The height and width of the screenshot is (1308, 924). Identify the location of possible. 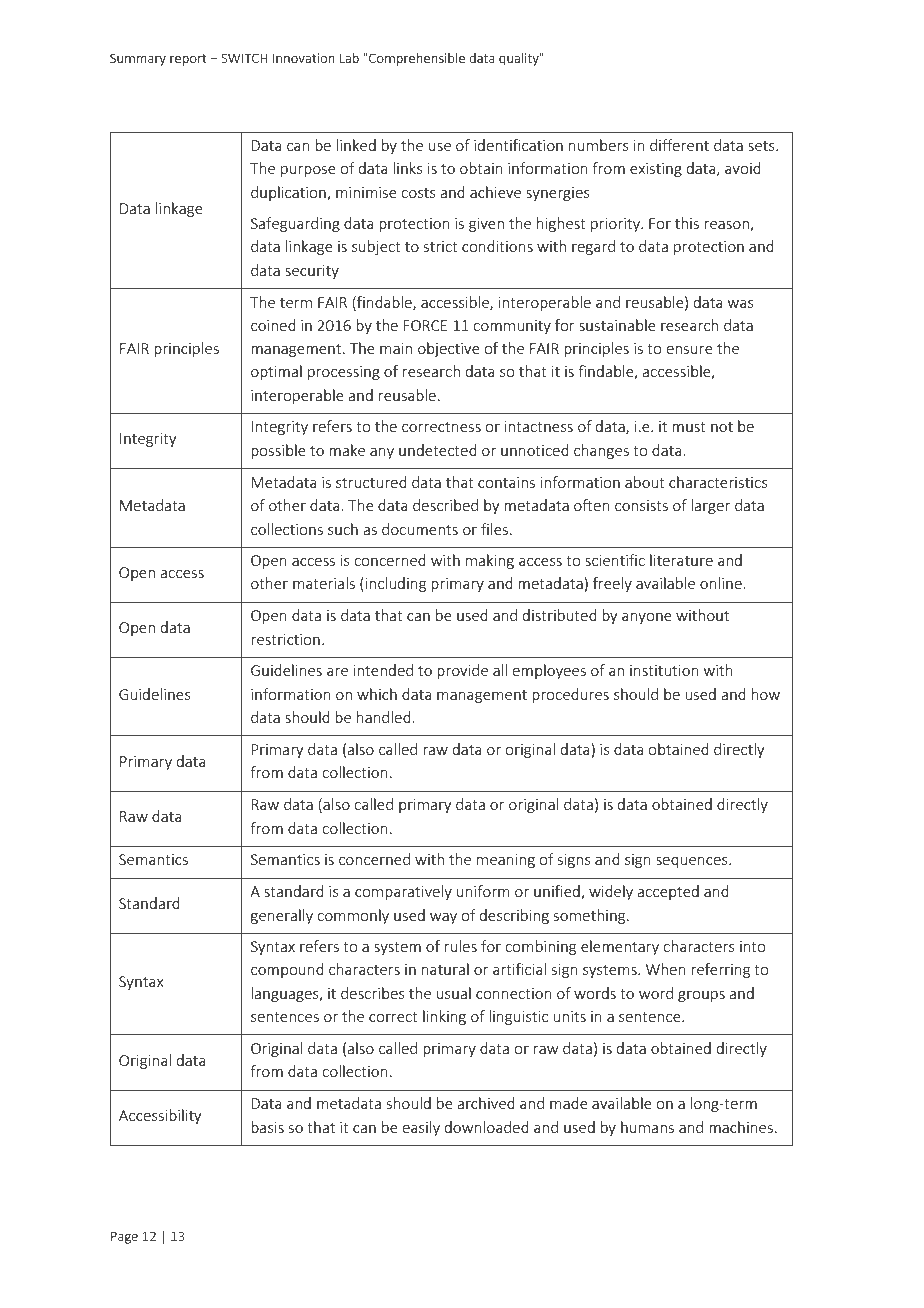
(278, 451).
